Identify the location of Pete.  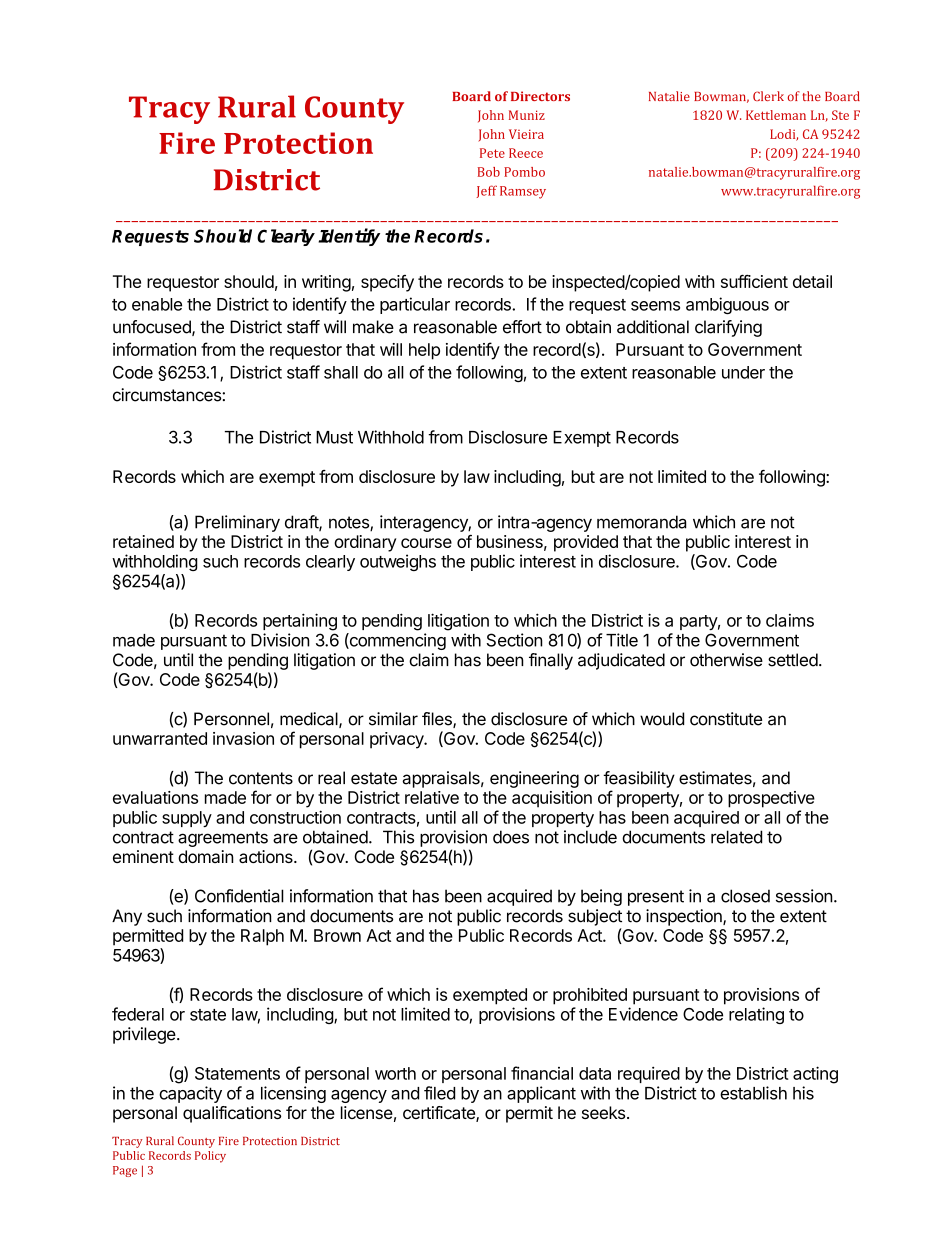
(492, 153).
